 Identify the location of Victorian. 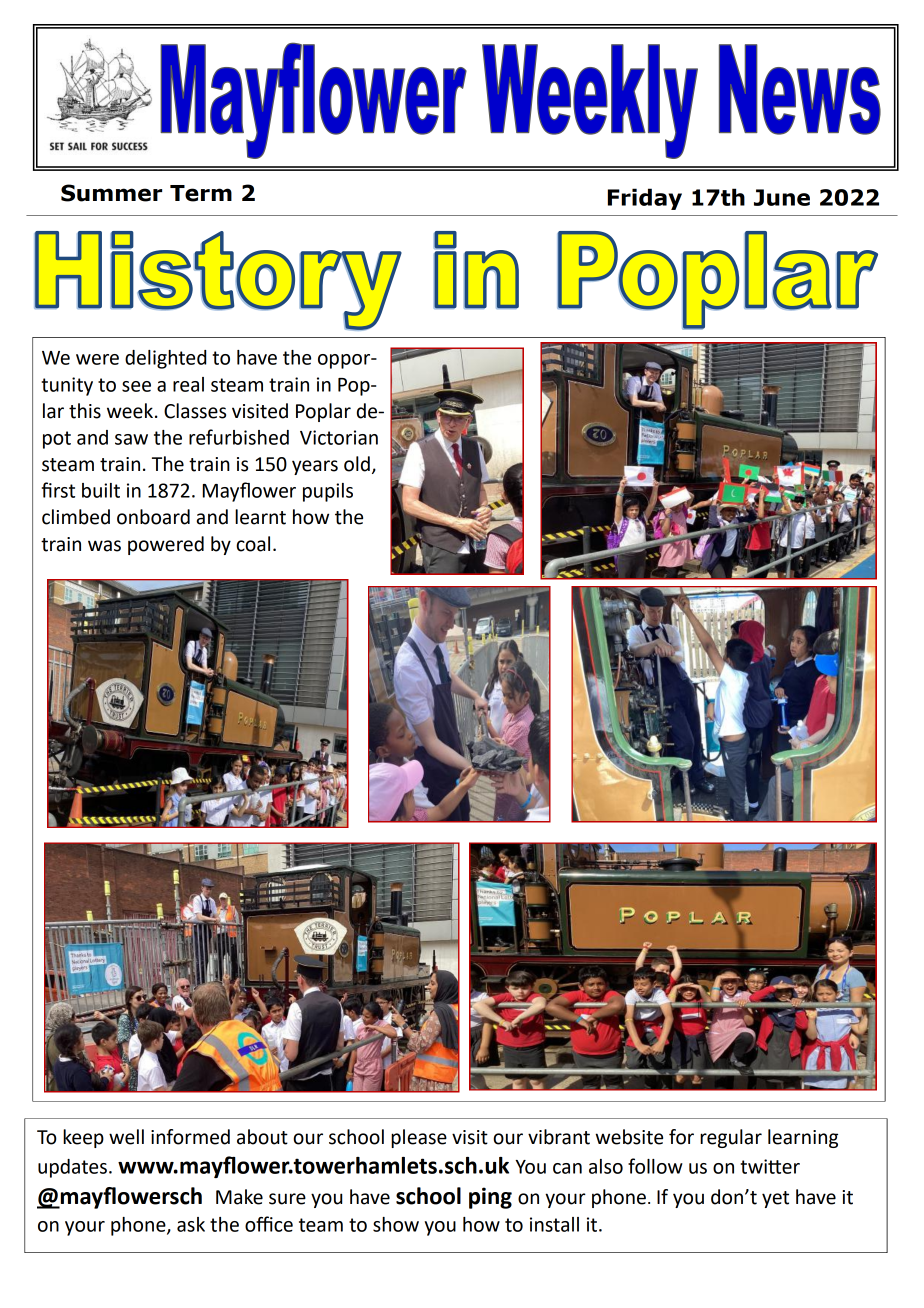
(339, 437).
